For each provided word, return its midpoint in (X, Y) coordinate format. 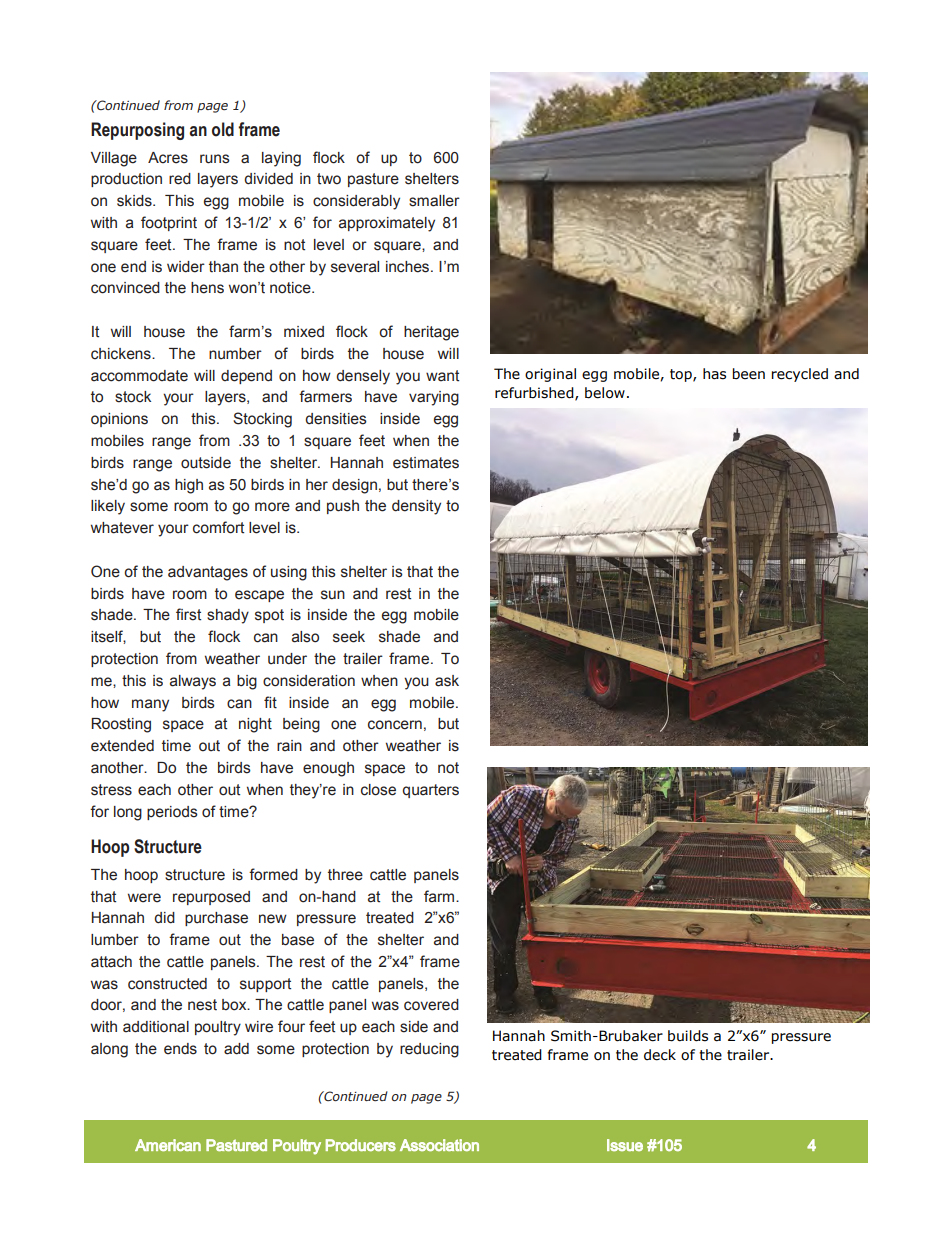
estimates (426, 463)
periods (172, 813)
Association (439, 1145)
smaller (434, 201)
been (749, 374)
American (168, 1145)
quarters (431, 791)
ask (447, 681)
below (605, 393)
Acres (168, 158)
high (189, 486)
